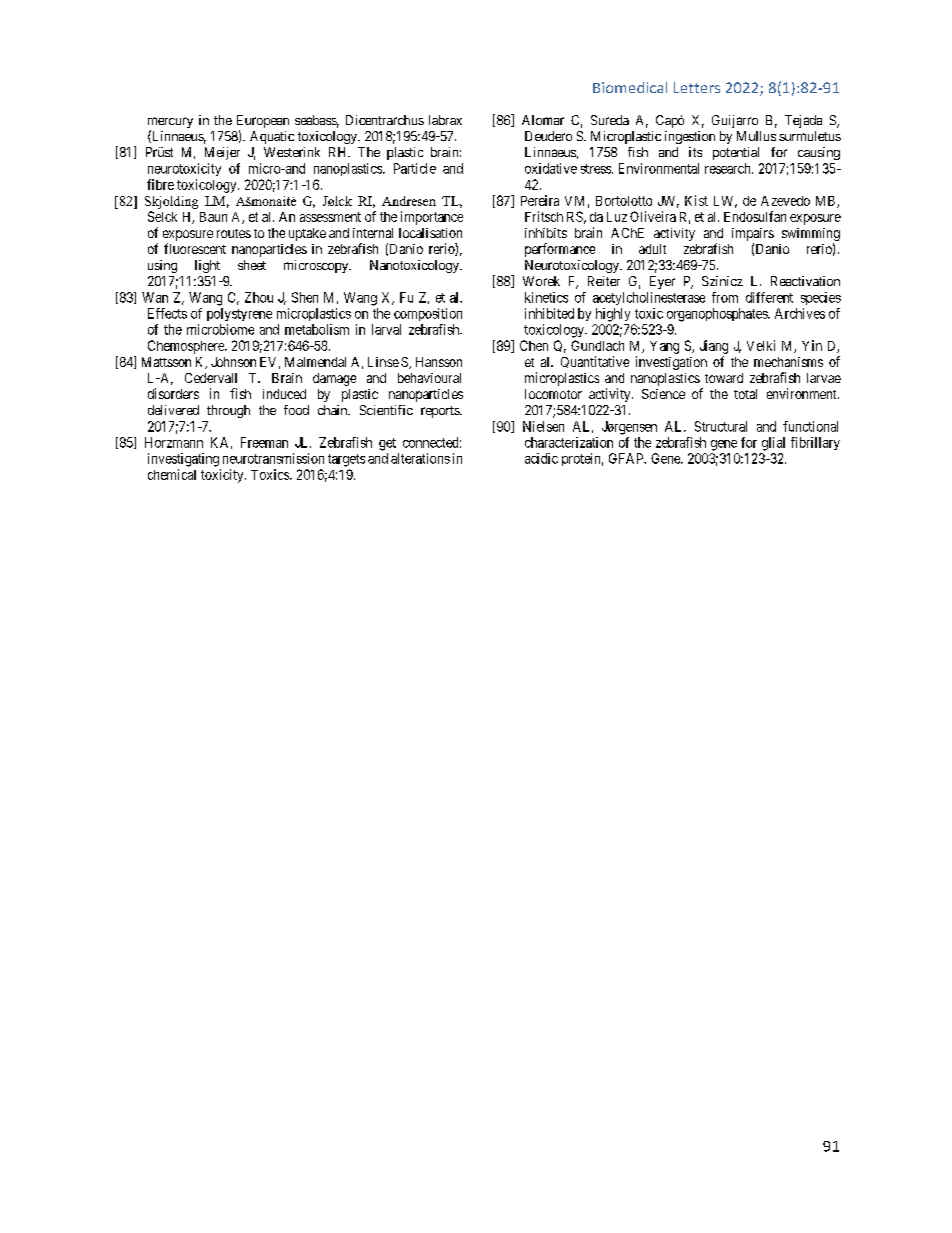  I want to click on sheet, so click(252, 265).
